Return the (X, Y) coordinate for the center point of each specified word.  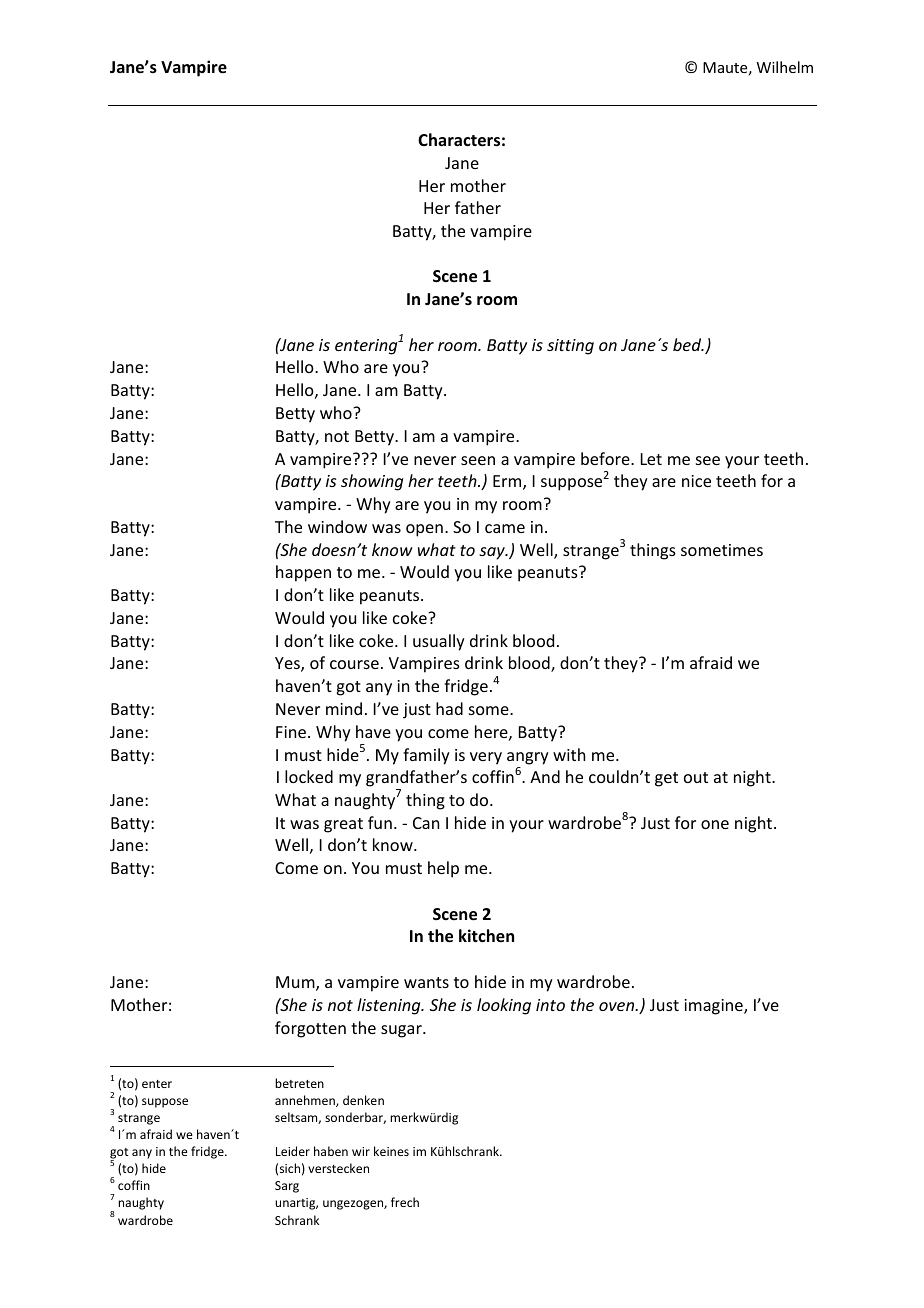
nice (696, 481)
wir (361, 1151)
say (493, 553)
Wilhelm (785, 67)
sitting (570, 347)
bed (688, 344)
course (354, 664)
